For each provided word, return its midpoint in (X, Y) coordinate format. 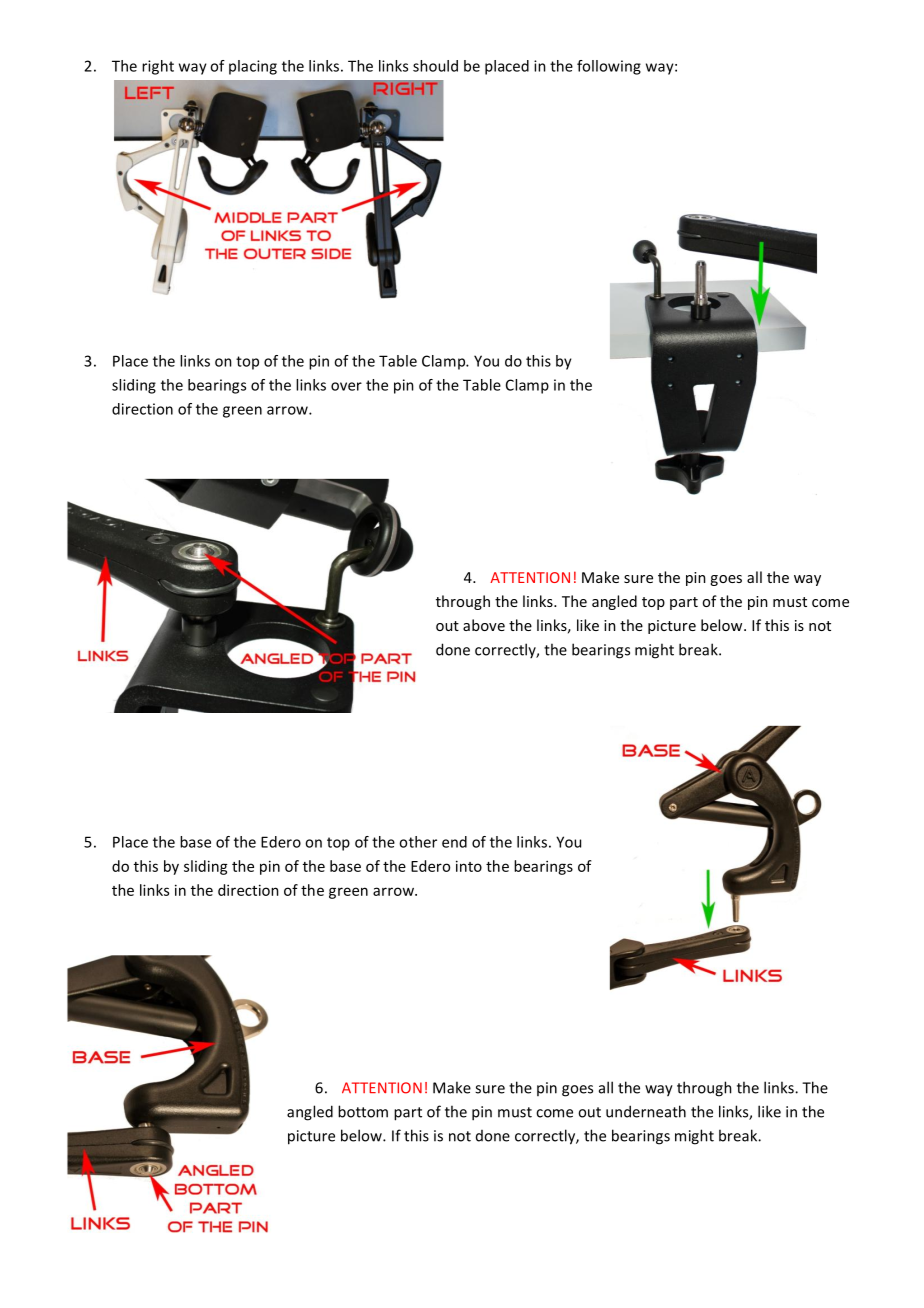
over (346, 386)
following (609, 67)
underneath (646, 1111)
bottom (363, 1111)
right (158, 67)
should (435, 66)
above (484, 625)
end (454, 842)
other (418, 842)
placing (253, 67)
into (469, 866)
